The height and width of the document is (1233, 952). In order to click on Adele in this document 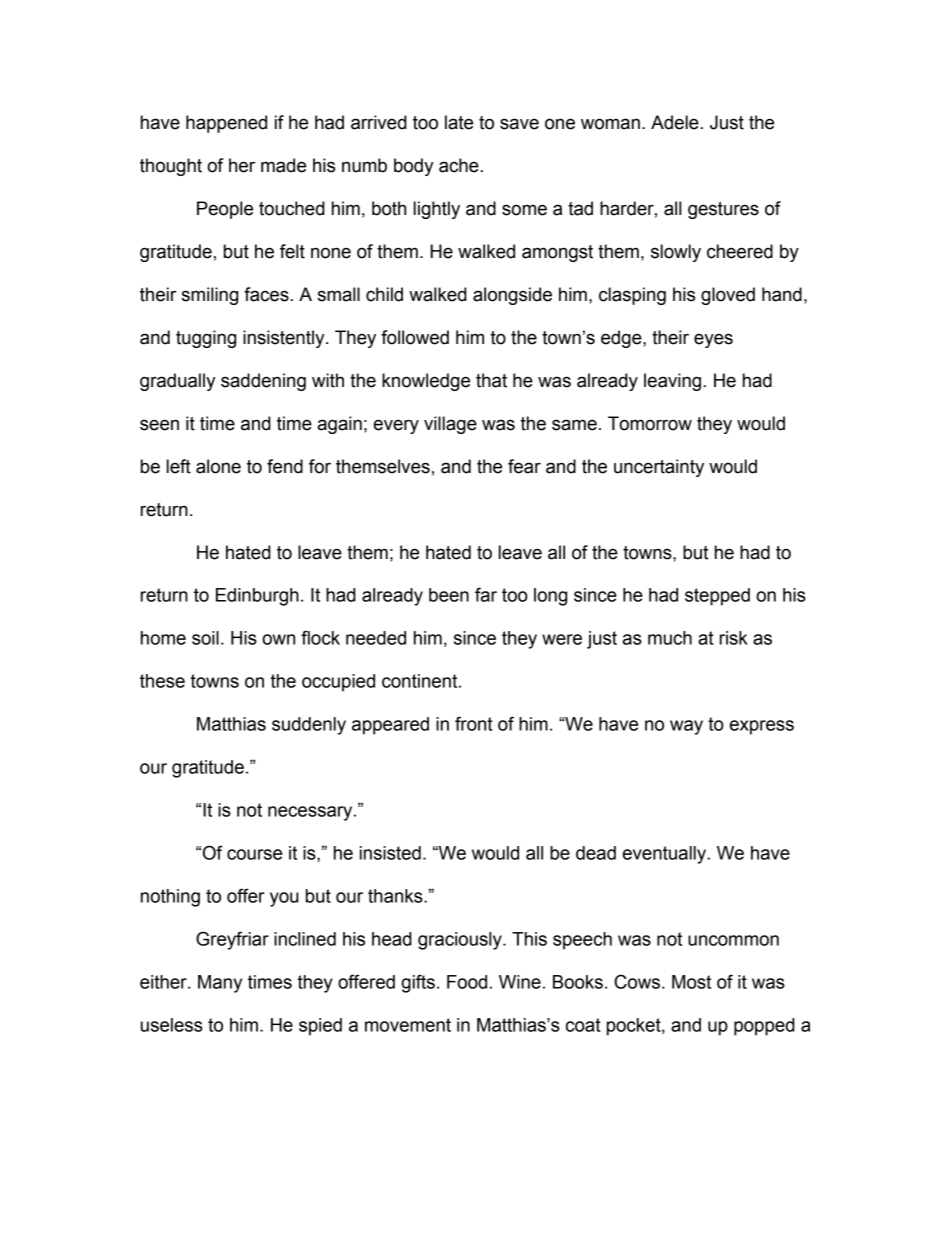, I will do `click(675, 122)`.
